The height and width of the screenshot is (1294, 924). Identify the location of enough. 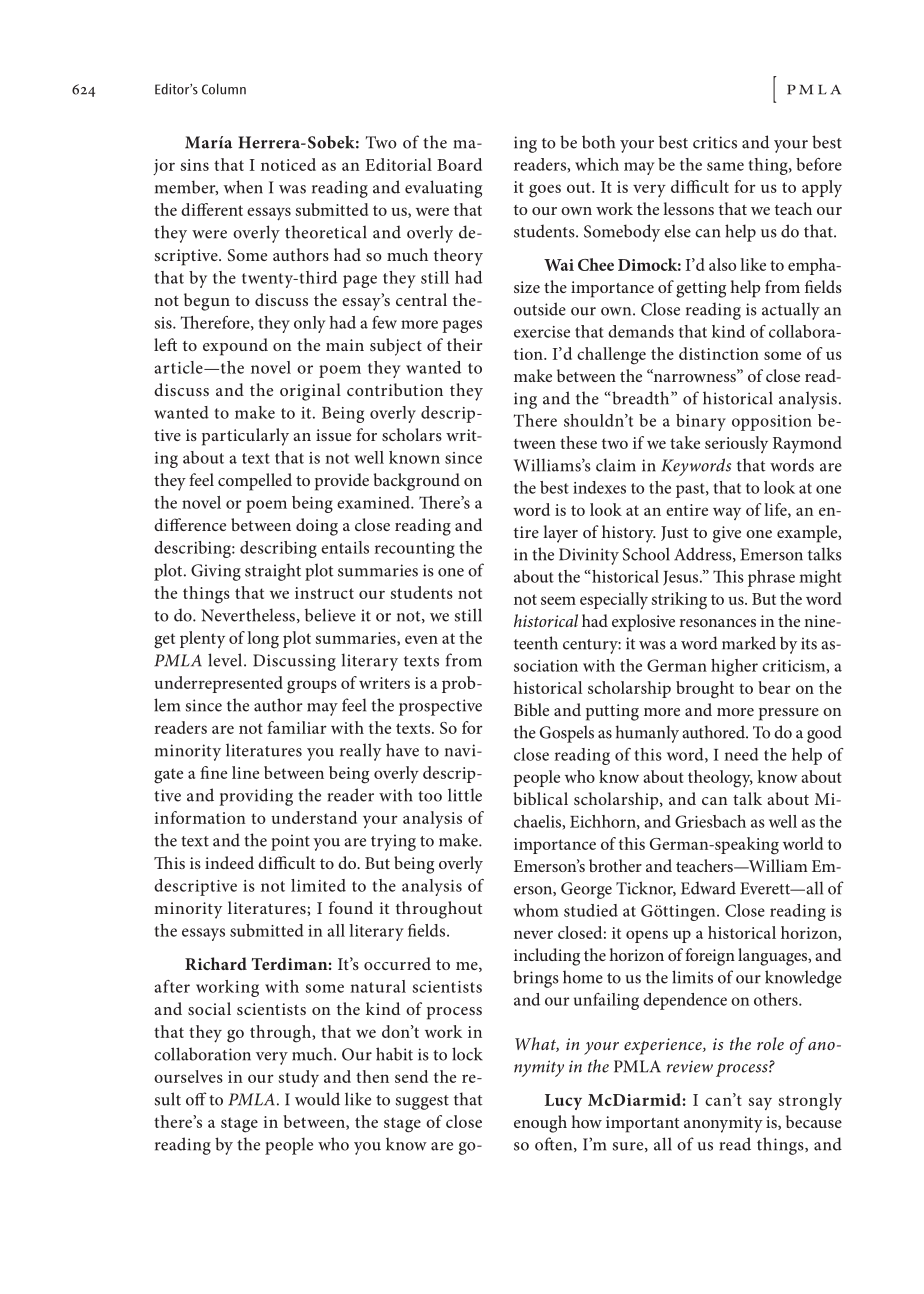
(540, 1124).
